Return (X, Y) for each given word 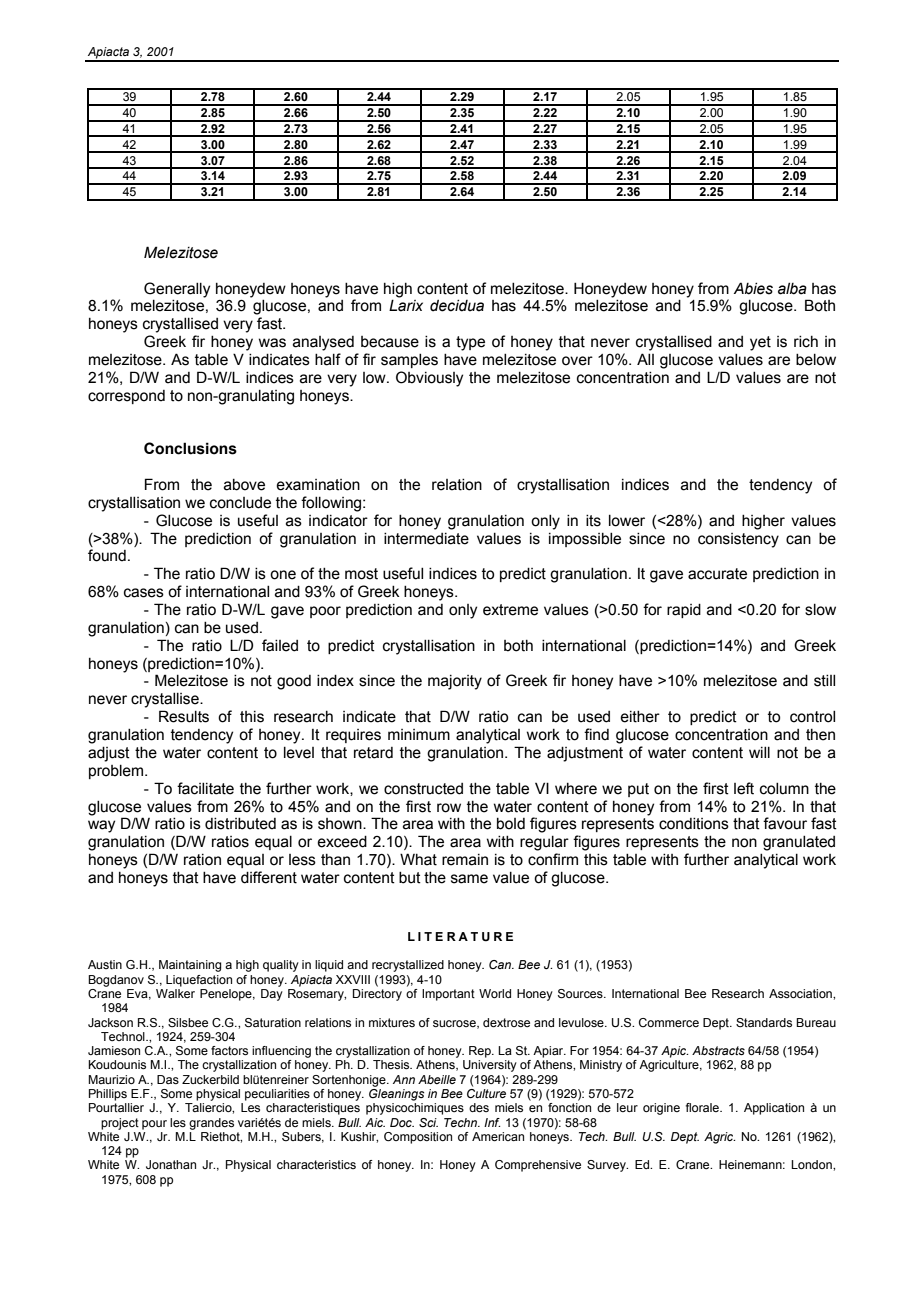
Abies (753, 288)
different (269, 877)
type (470, 343)
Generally (177, 290)
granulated (799, 843)
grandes (211, 1124)
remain (465, 860)
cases (144, 593)
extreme (510, 610)
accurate (717, 574)
